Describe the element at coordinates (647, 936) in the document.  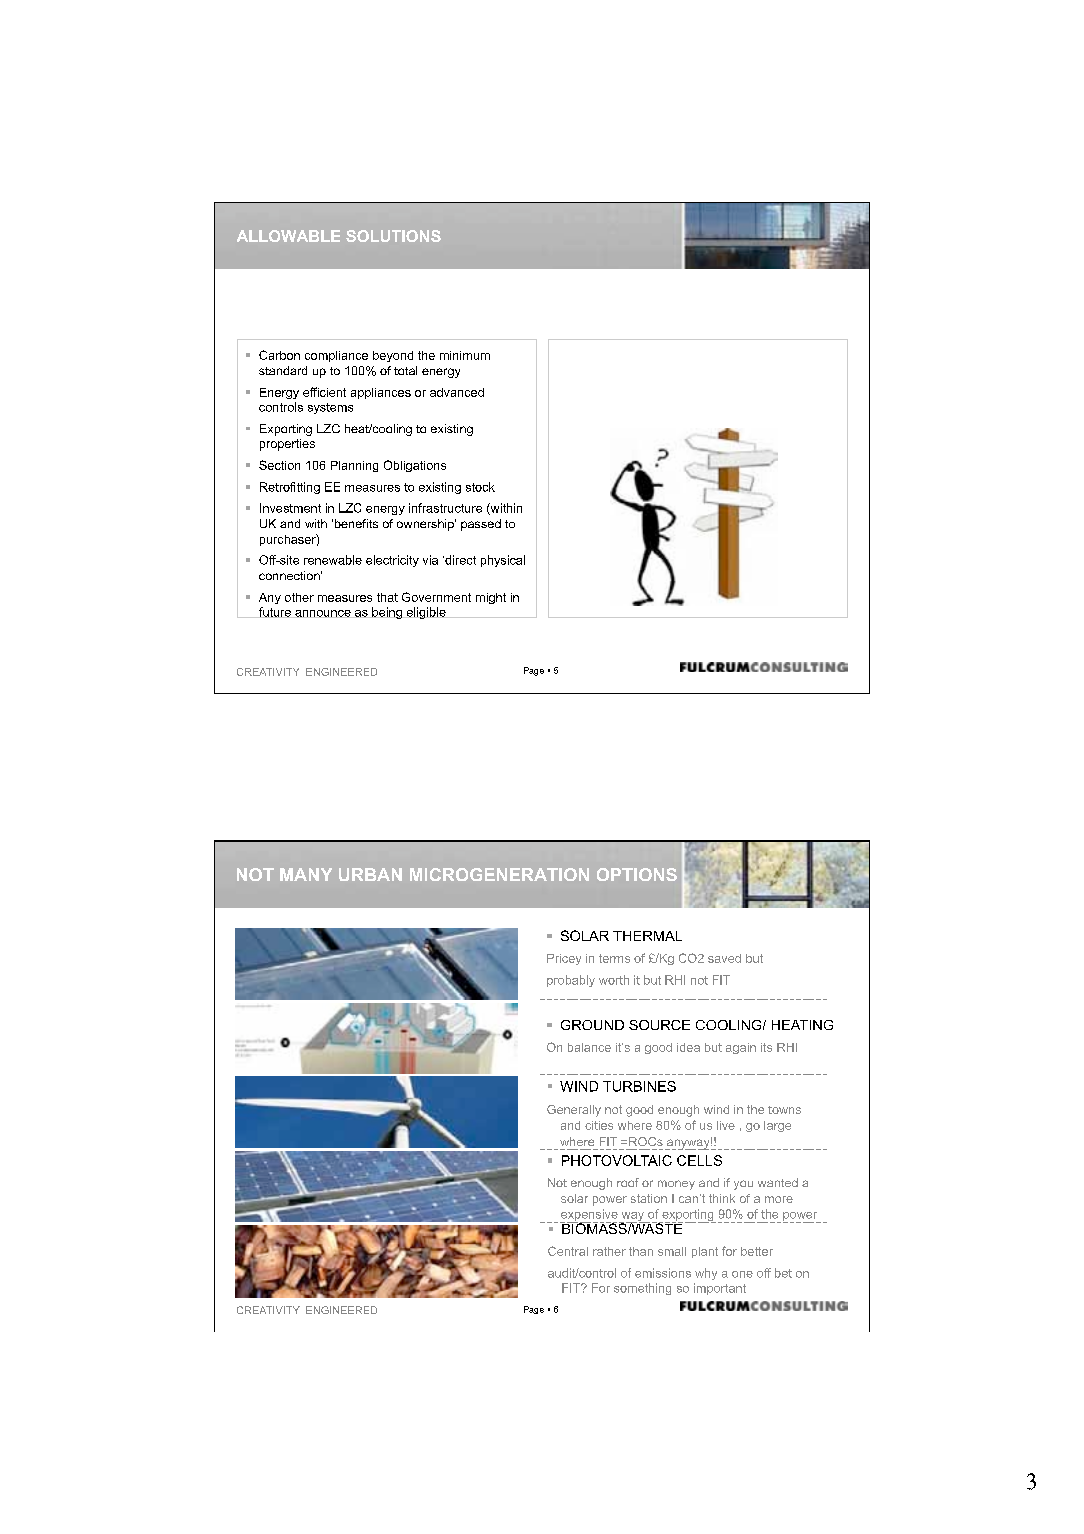
I see `THERMAL` at that location.
